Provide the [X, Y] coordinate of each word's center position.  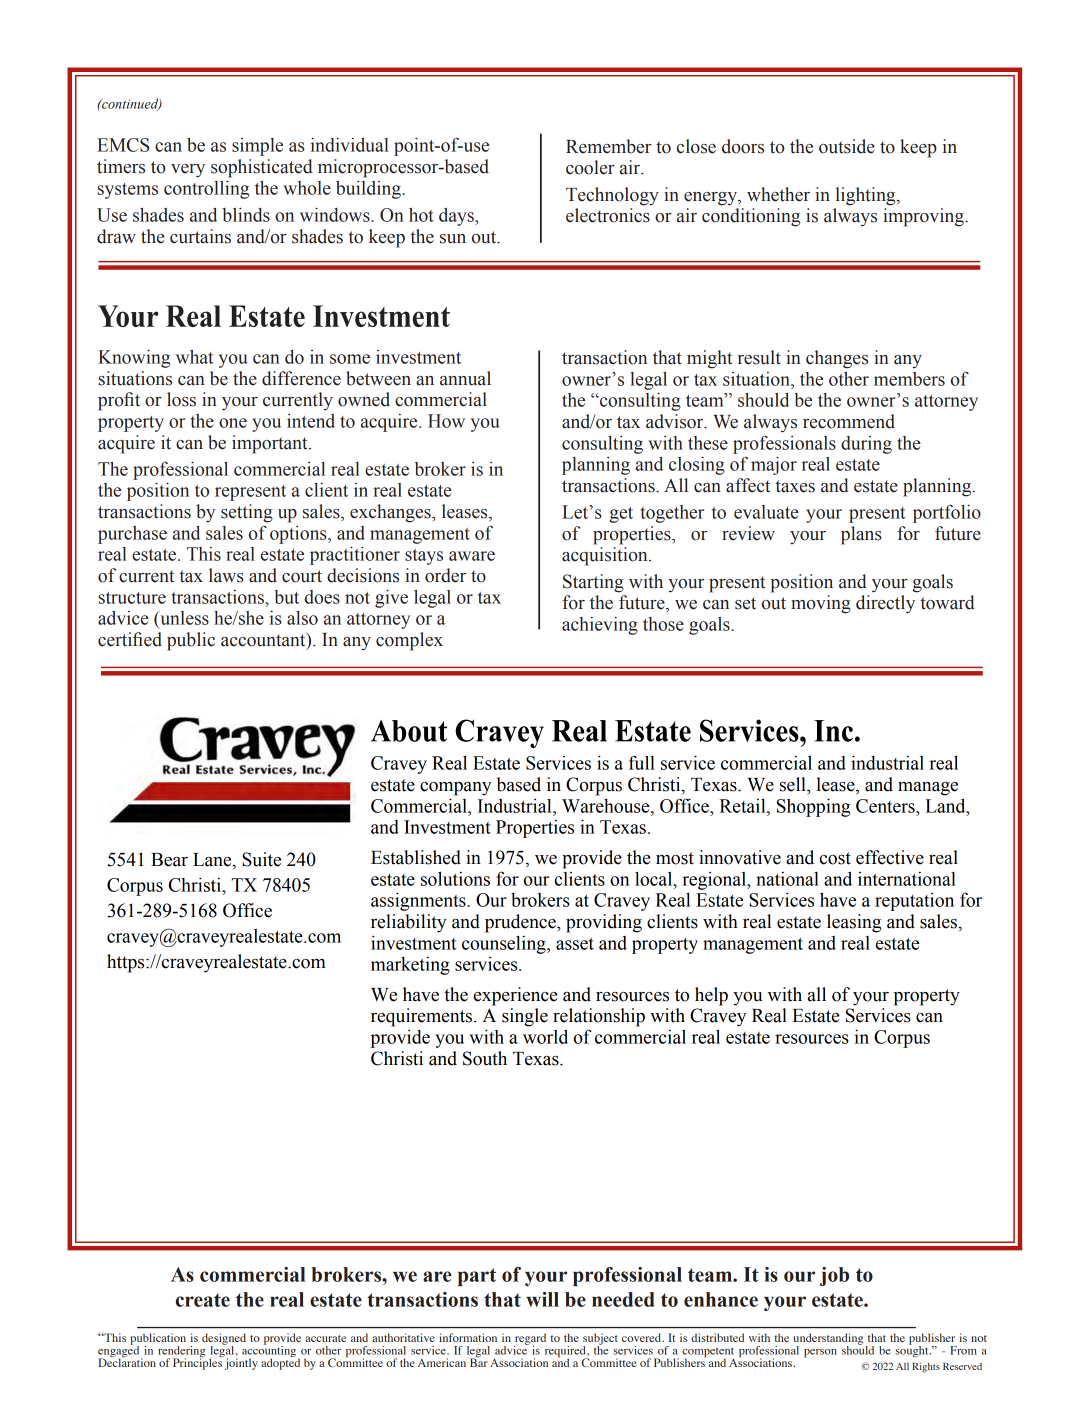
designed [224, 1340]
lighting [867, 196]
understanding [829, 1340]
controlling [206, 190]
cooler [590, 167]
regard [530, 1340]
